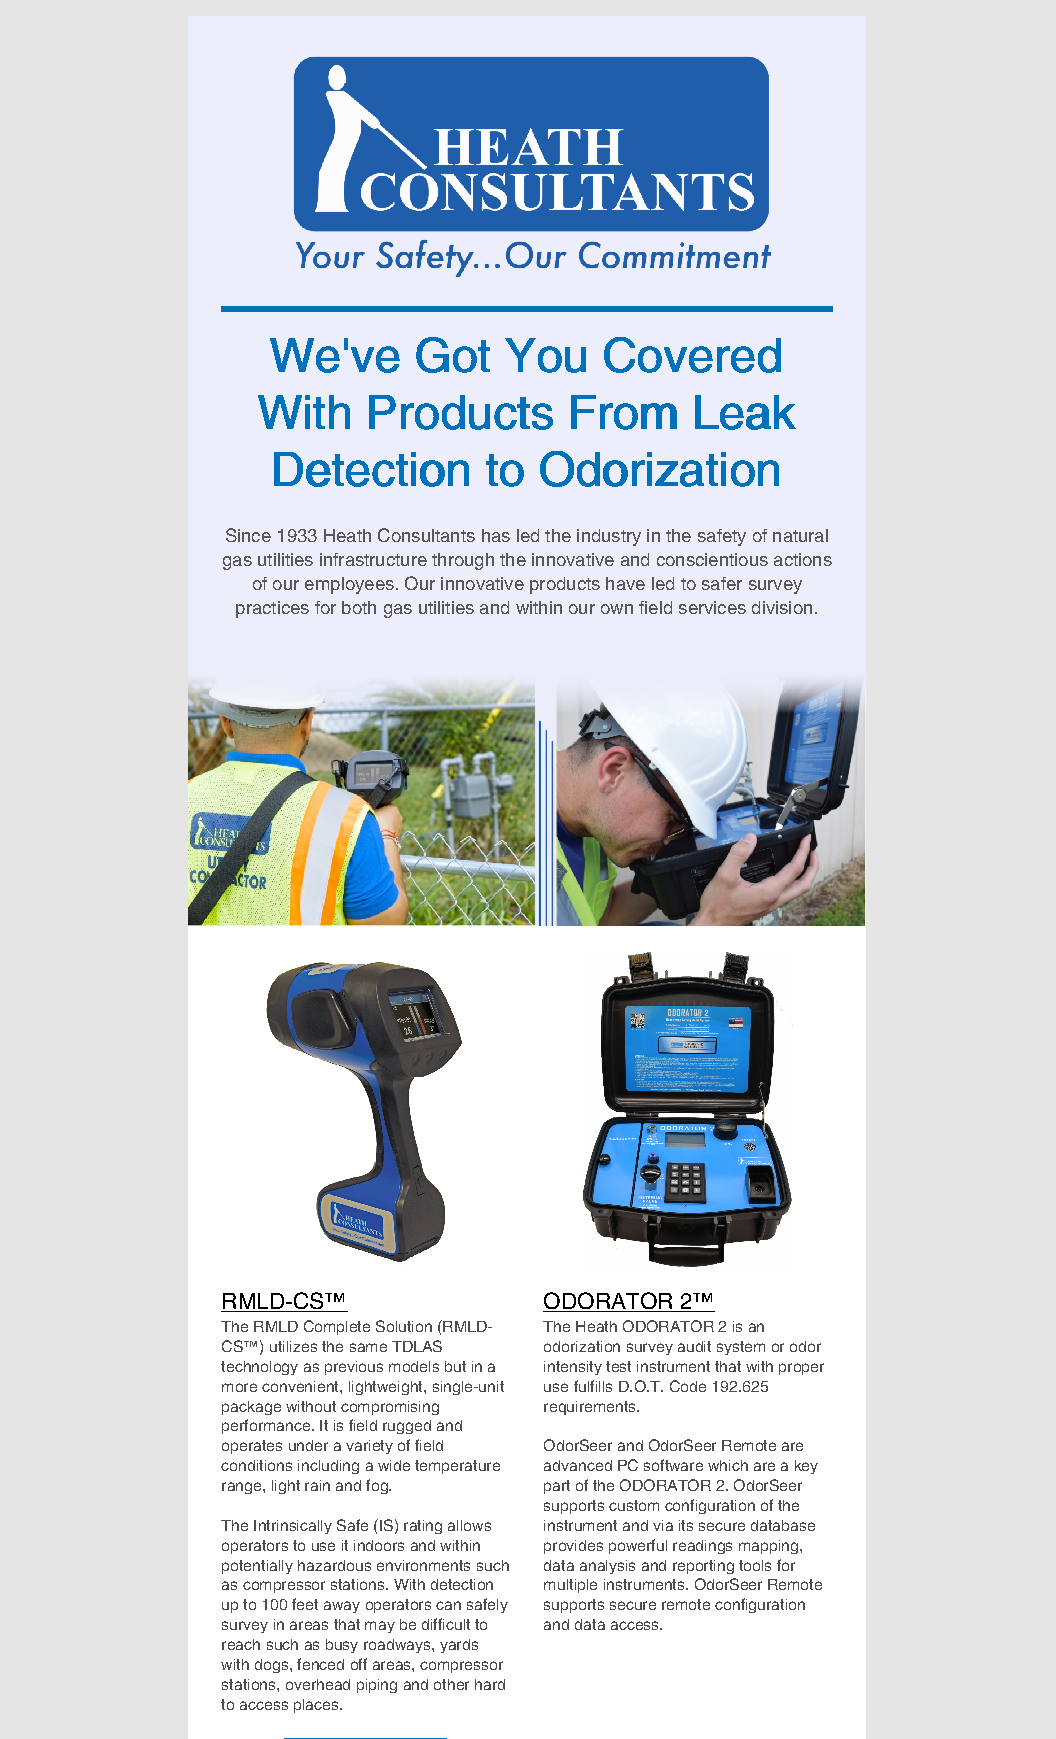 The height and width of the screenshot is (1739, 1056). Describe the element at coordinates (248, 535) in the screenshot. I see `Since` at that location.
